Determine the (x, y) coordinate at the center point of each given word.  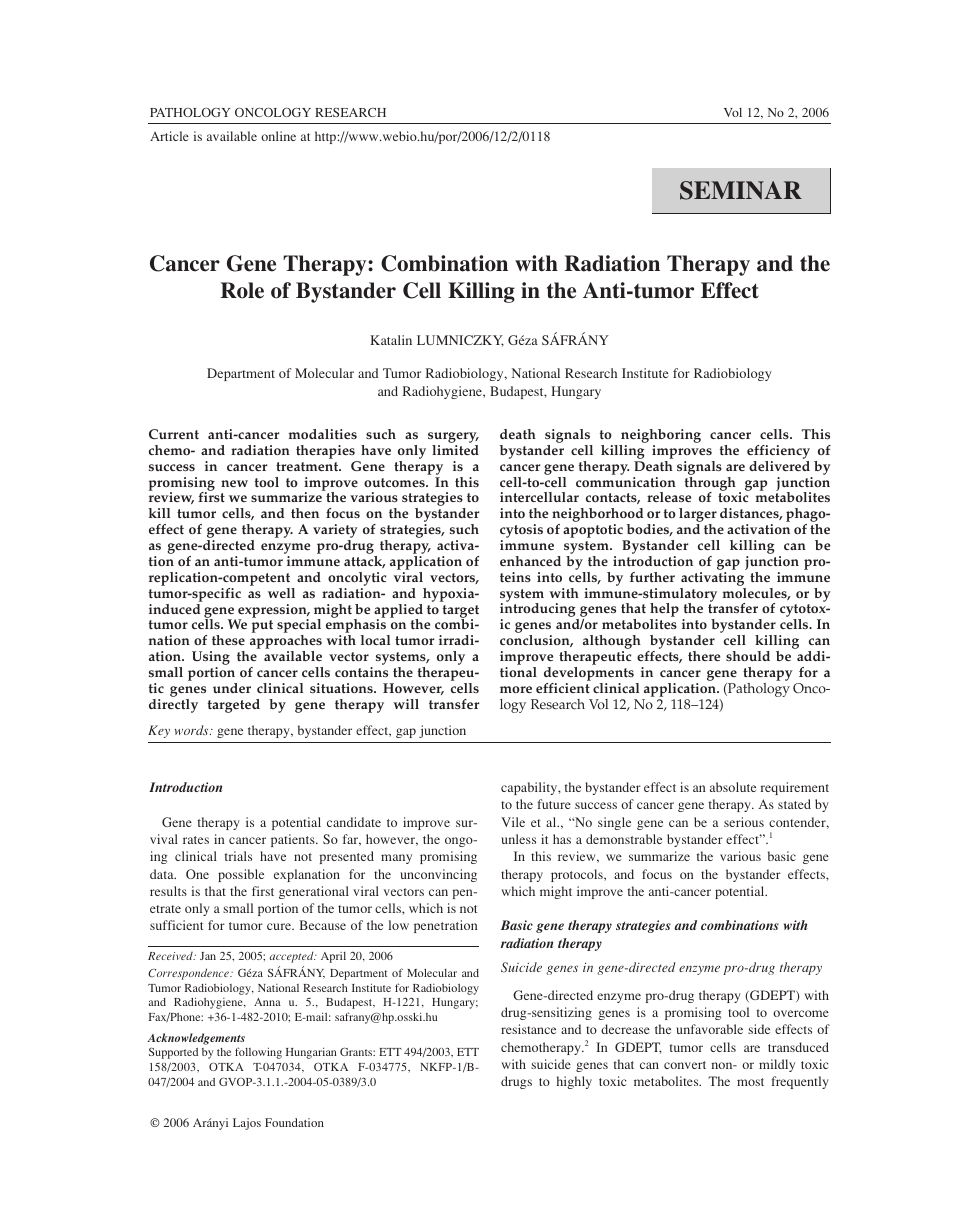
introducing (539, 610)
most (750, 1082)
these (228, 640)
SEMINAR (741, 190)
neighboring (660, 437)
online (278, 136)
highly (574, 1082)
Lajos (247, 1124)
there (704, 656)
